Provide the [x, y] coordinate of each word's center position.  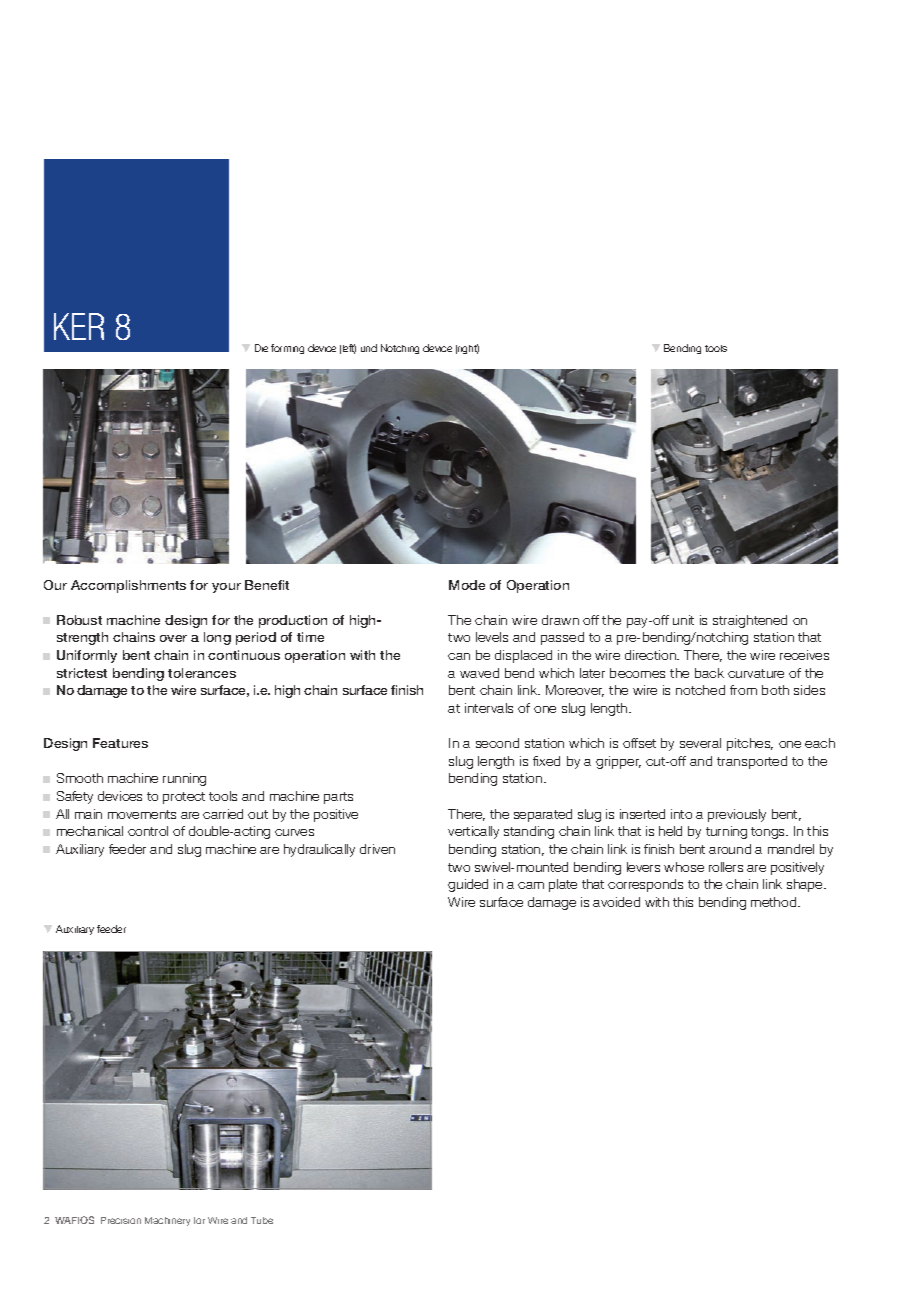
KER [79, 326]
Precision [121, 1220]
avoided [616, 902]
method [775, 902]
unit [683, 620]
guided [468, 885]
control [148, 831]
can [459, 656]
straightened [750, 621]
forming [287, 349]
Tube [262, 1220]
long [217, 638]
